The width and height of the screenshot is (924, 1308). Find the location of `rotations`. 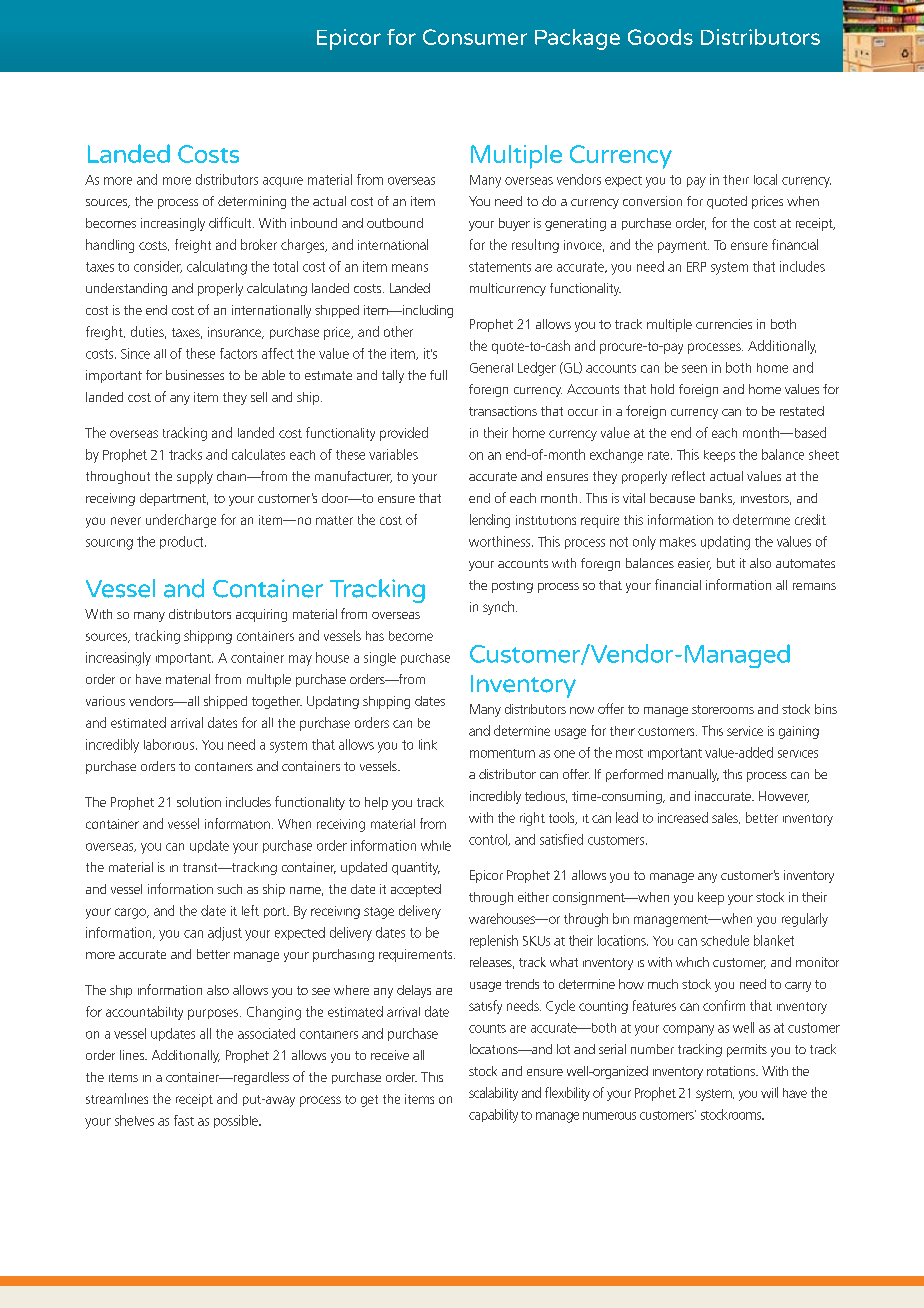

rotations is located at coordinates (732, 1071).
